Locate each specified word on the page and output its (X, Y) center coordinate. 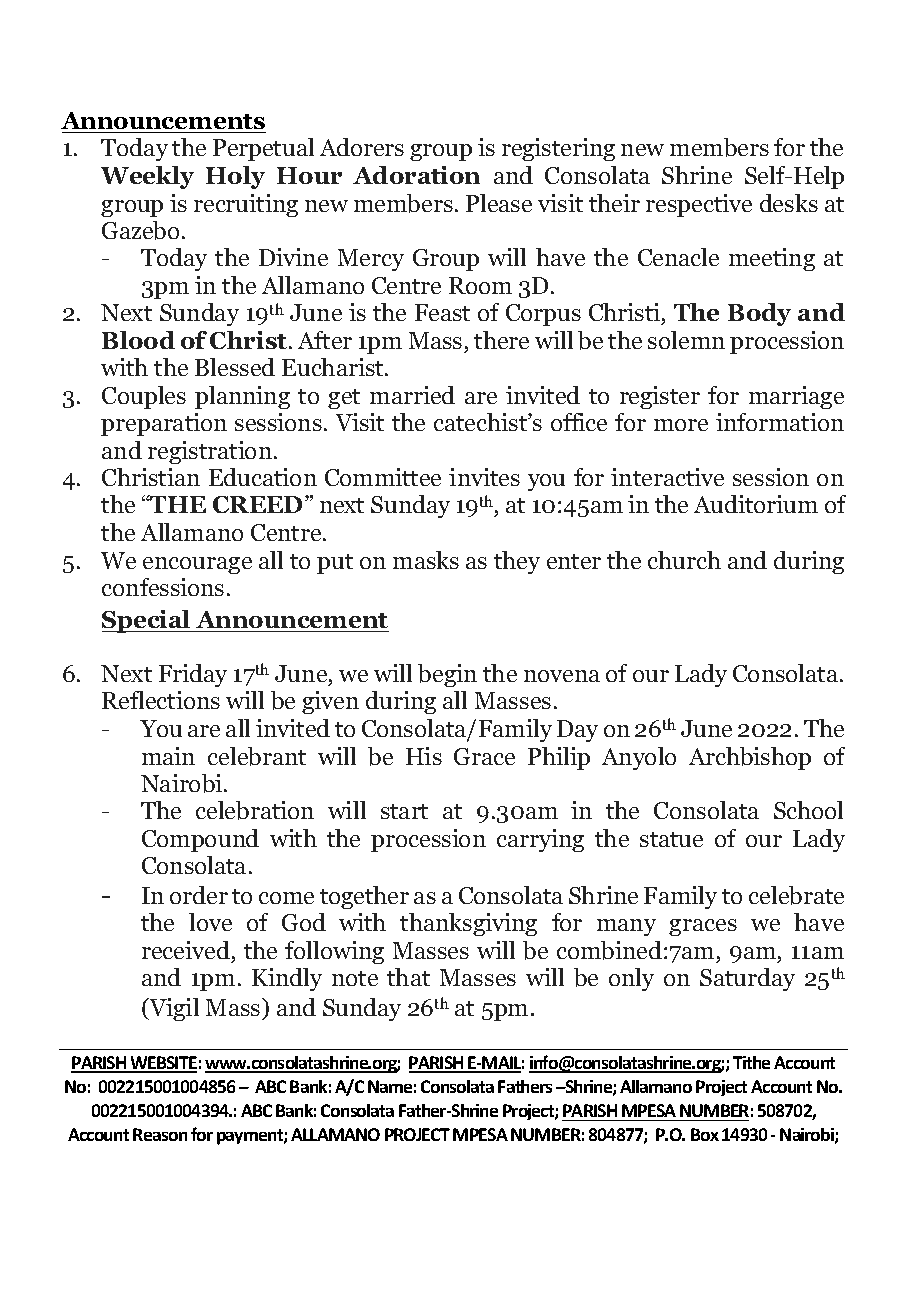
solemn (686, 340)
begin (447, 675)
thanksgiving (468, 924)
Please (499, 203)
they (517, 562)
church (684, 560)
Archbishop (750, 758)
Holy (235, 177)
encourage (197, 565)
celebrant (257, 756)
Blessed (235, 367)
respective (699, 205)
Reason (160, 1134)
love (210, 922)
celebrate (796, 895)
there (501, 340)
